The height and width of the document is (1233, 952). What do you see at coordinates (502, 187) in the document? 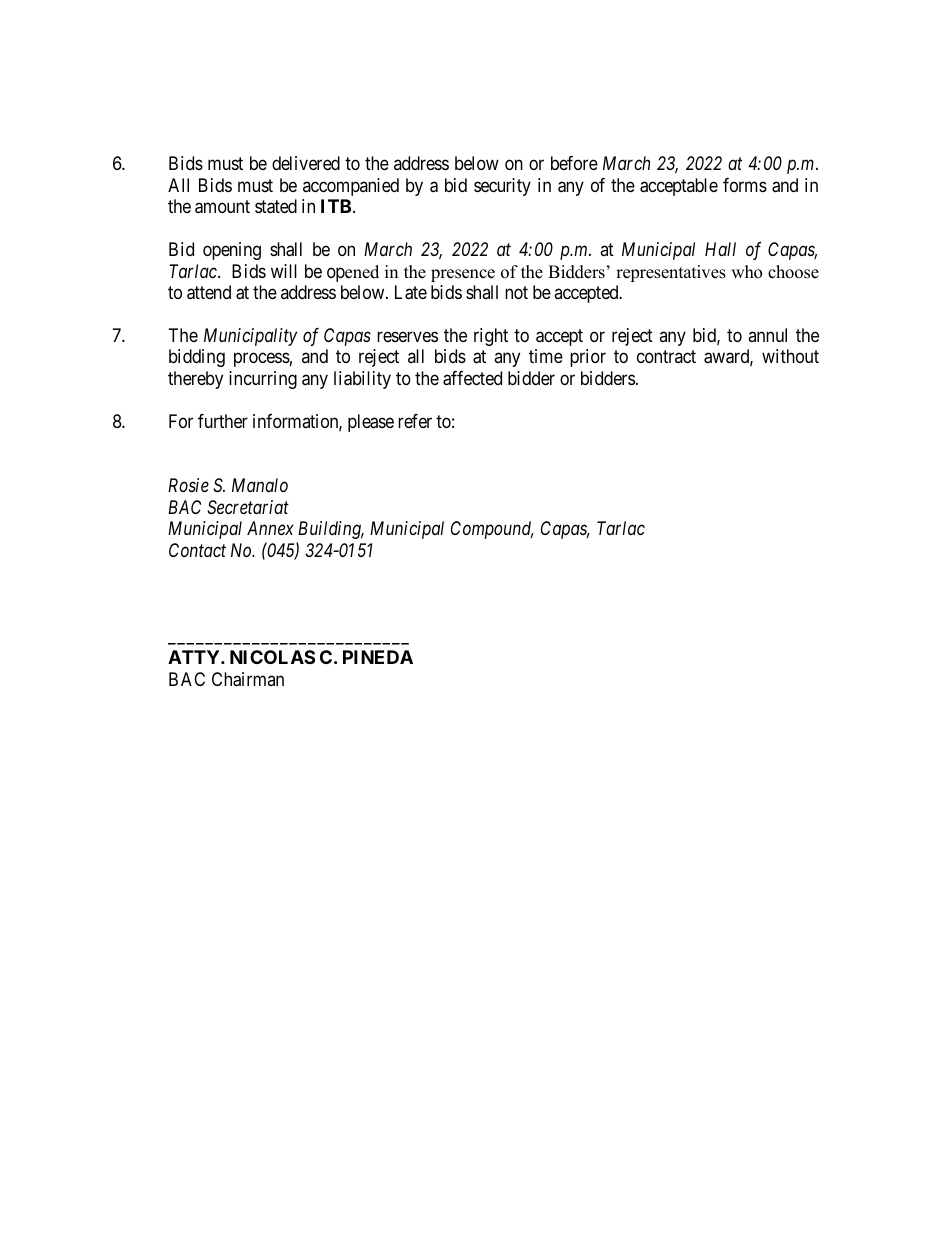
I see `security` at bounding box center [502, 187].
